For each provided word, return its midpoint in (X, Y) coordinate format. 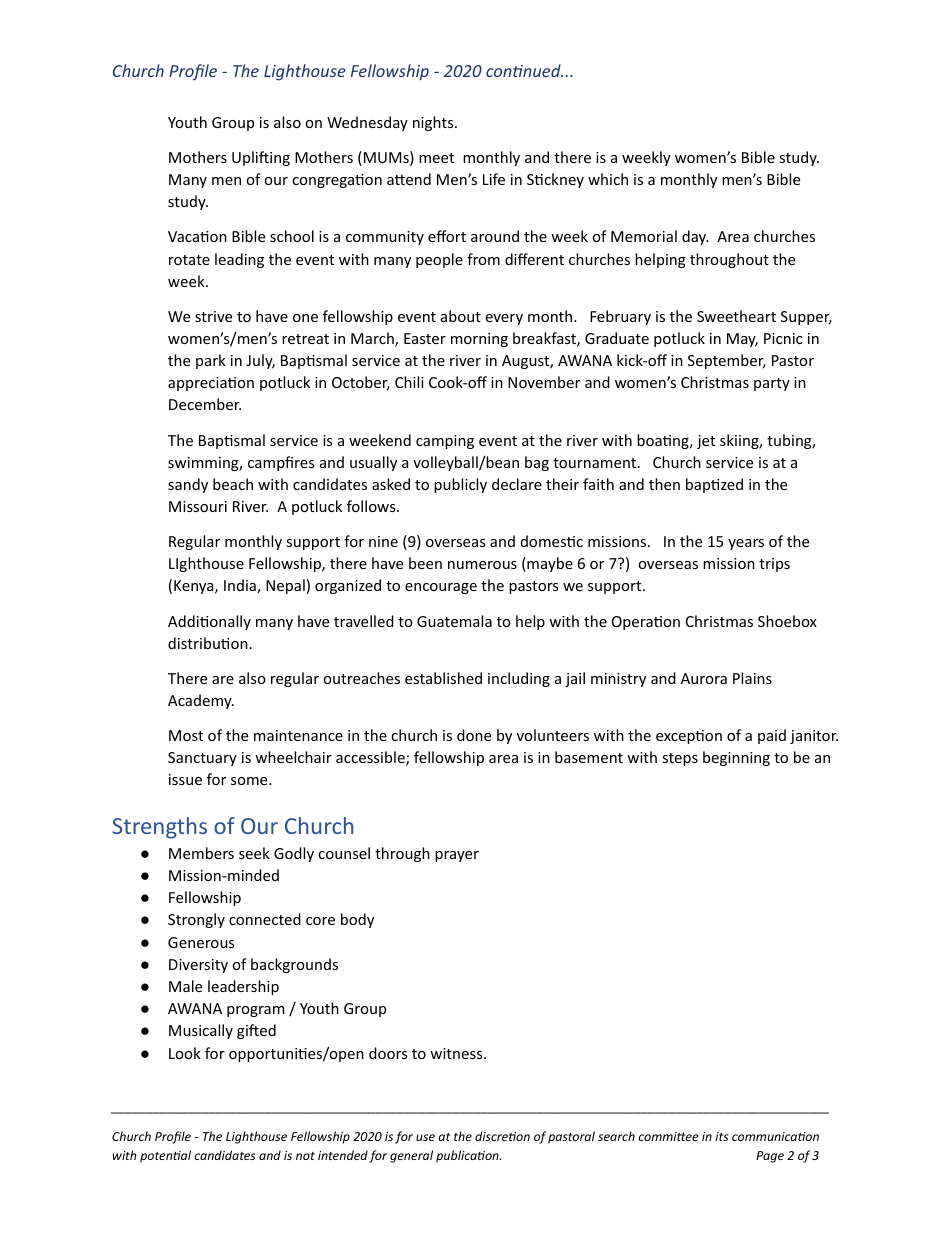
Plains (752, 678)
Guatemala (454, 621)
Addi (184, 621)
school (292, 236)
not (305, 1156)
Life (494, 179)
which (608, 179)
